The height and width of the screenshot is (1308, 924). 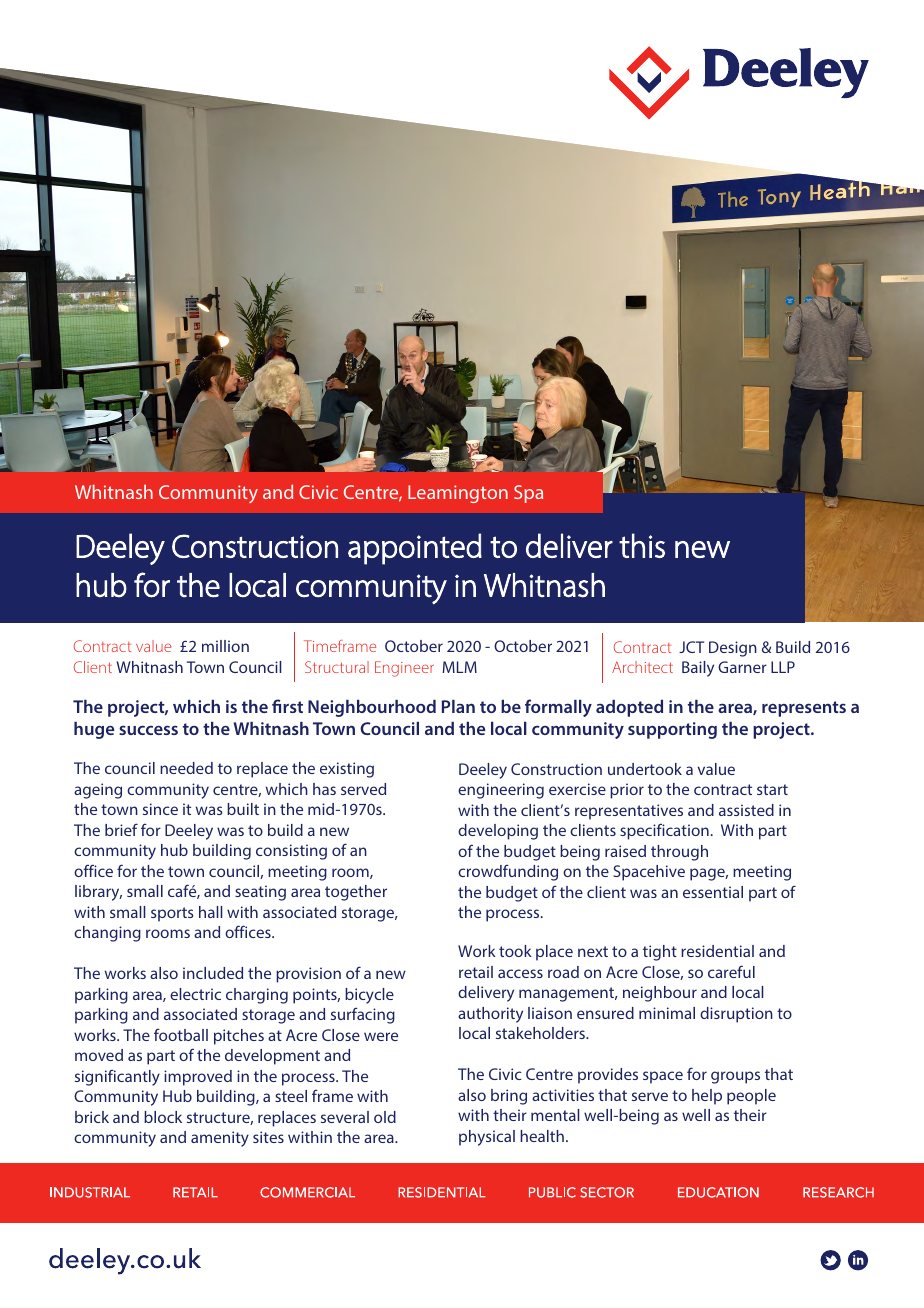 What do you see at coordinates (186, 768) in the screenshot?
I see `needed` at bounding box center [186, 768].
